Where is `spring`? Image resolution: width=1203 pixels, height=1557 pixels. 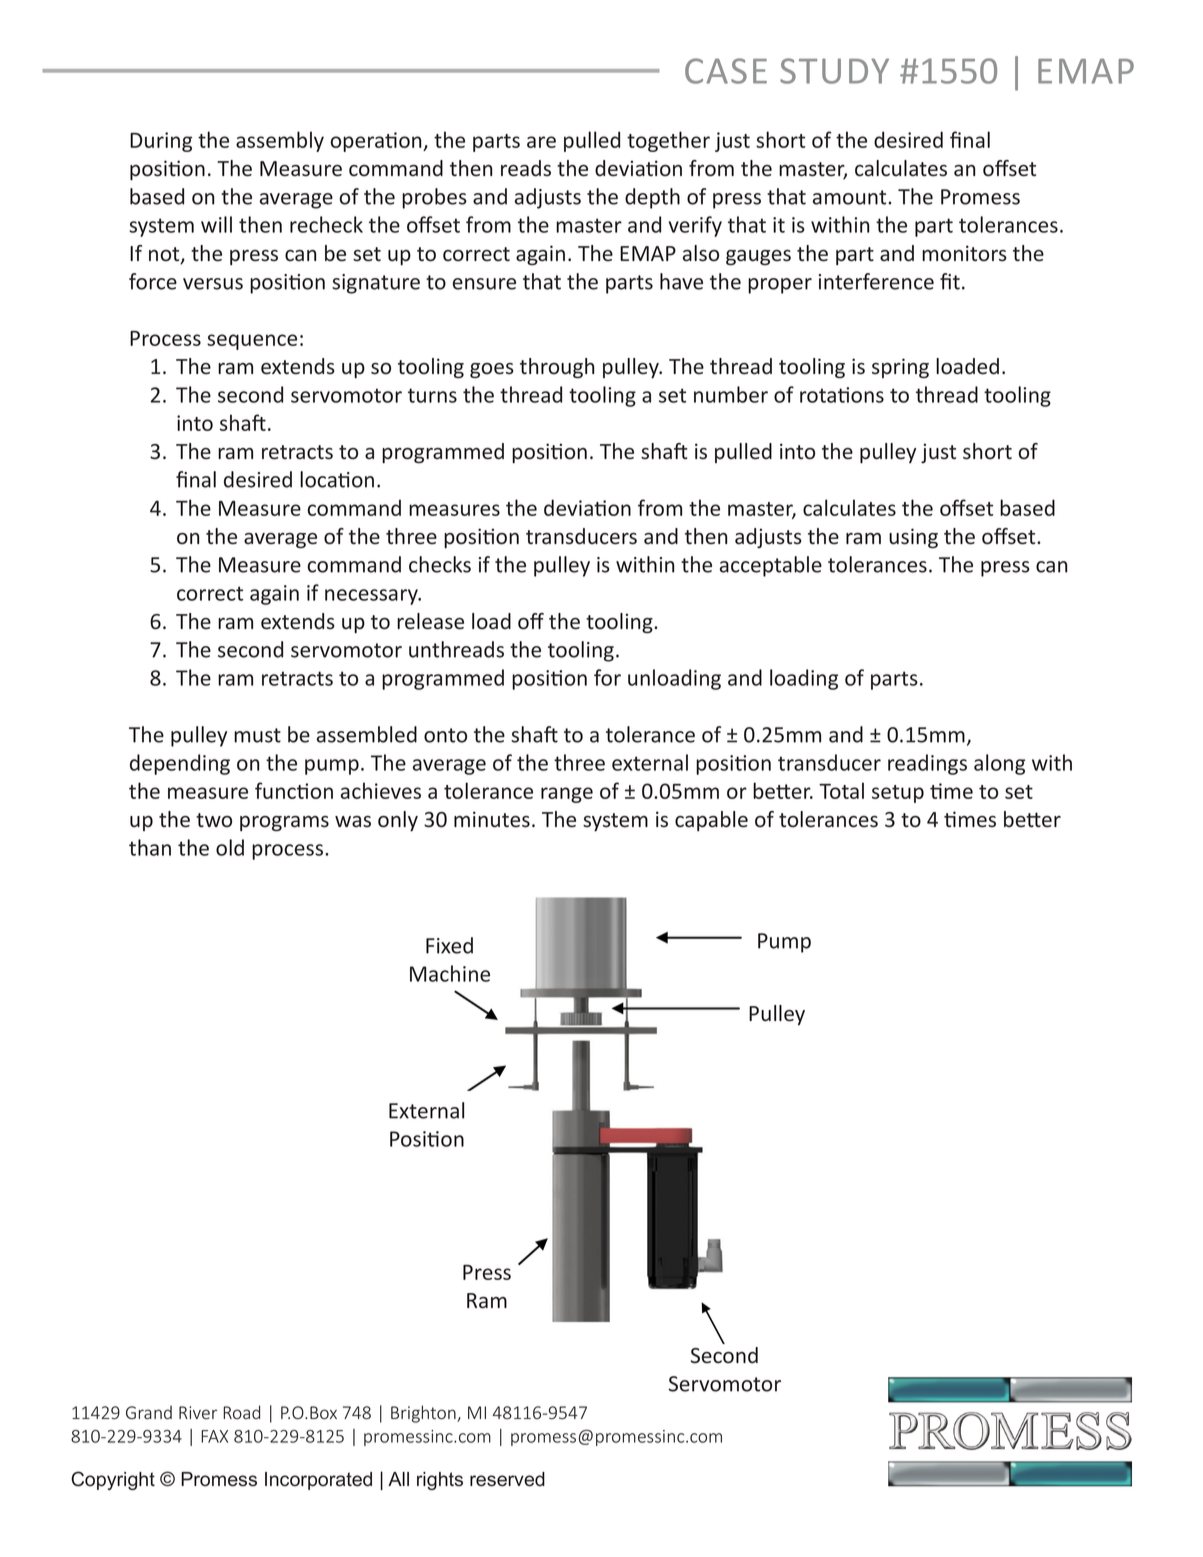 spring is located at coordinates (900, 368).
